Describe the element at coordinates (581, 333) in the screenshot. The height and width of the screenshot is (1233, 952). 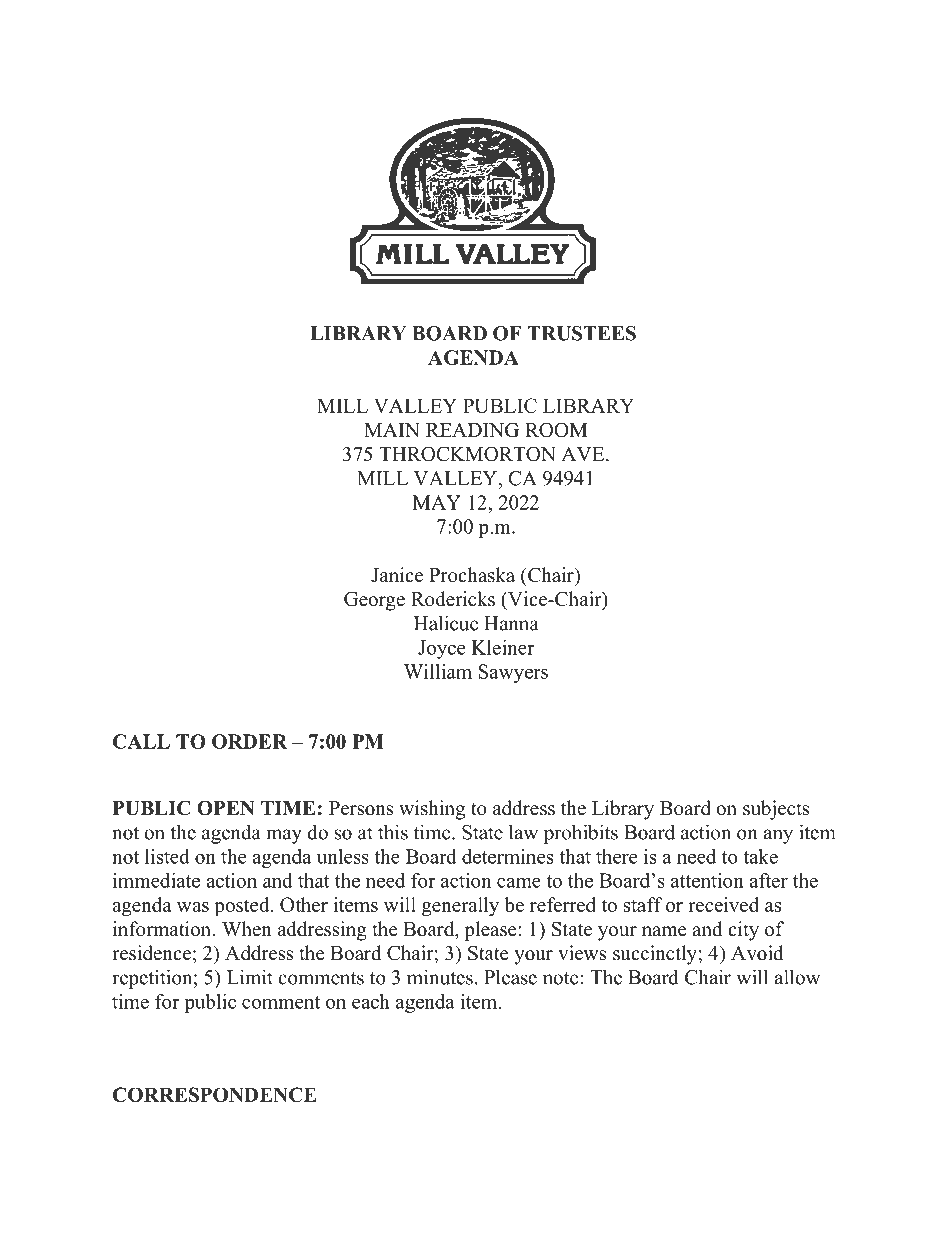
I see `TRUSTEES` at that location.
